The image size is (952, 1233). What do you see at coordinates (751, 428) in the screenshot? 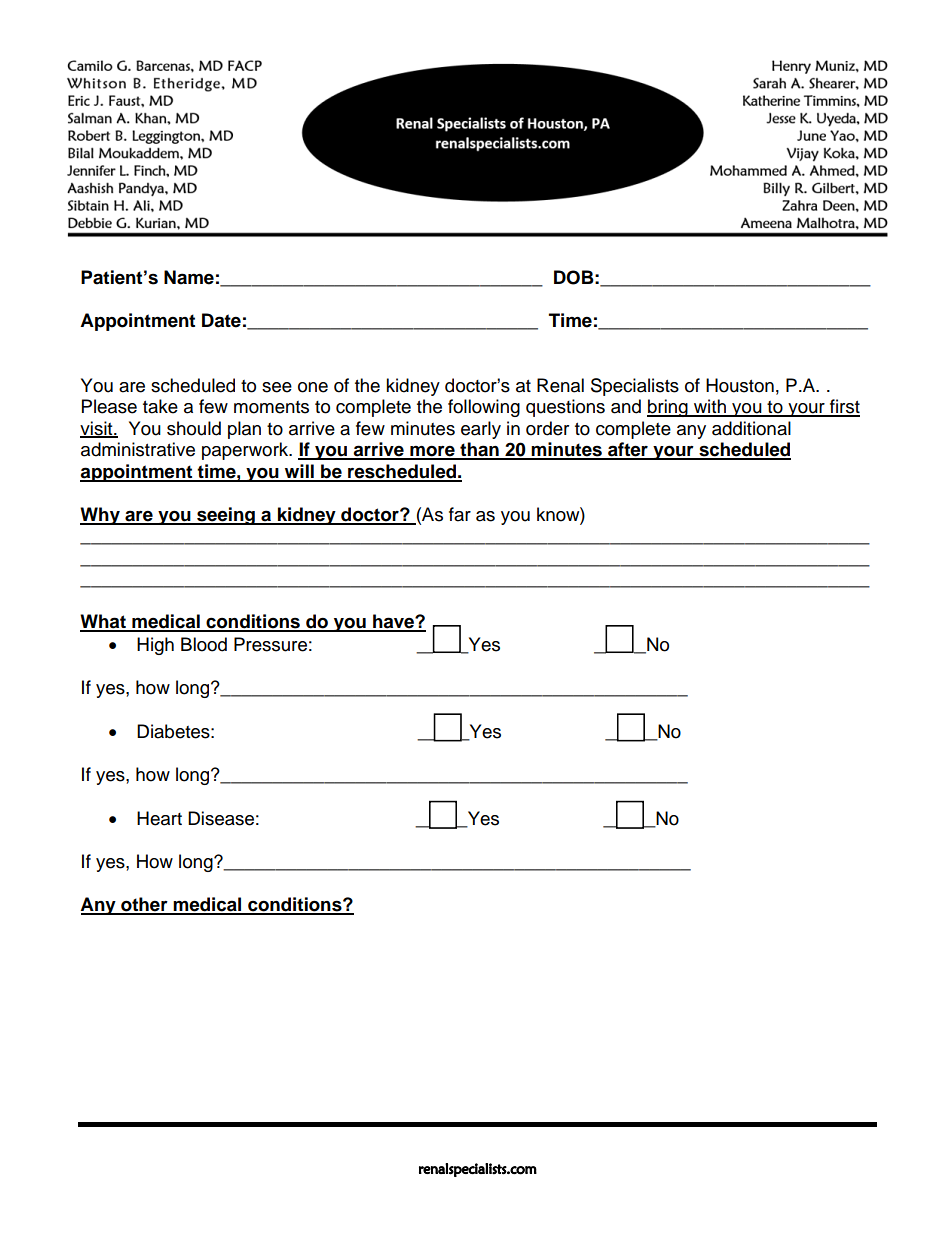
I see `additional` at bounding box center [751, 428].
